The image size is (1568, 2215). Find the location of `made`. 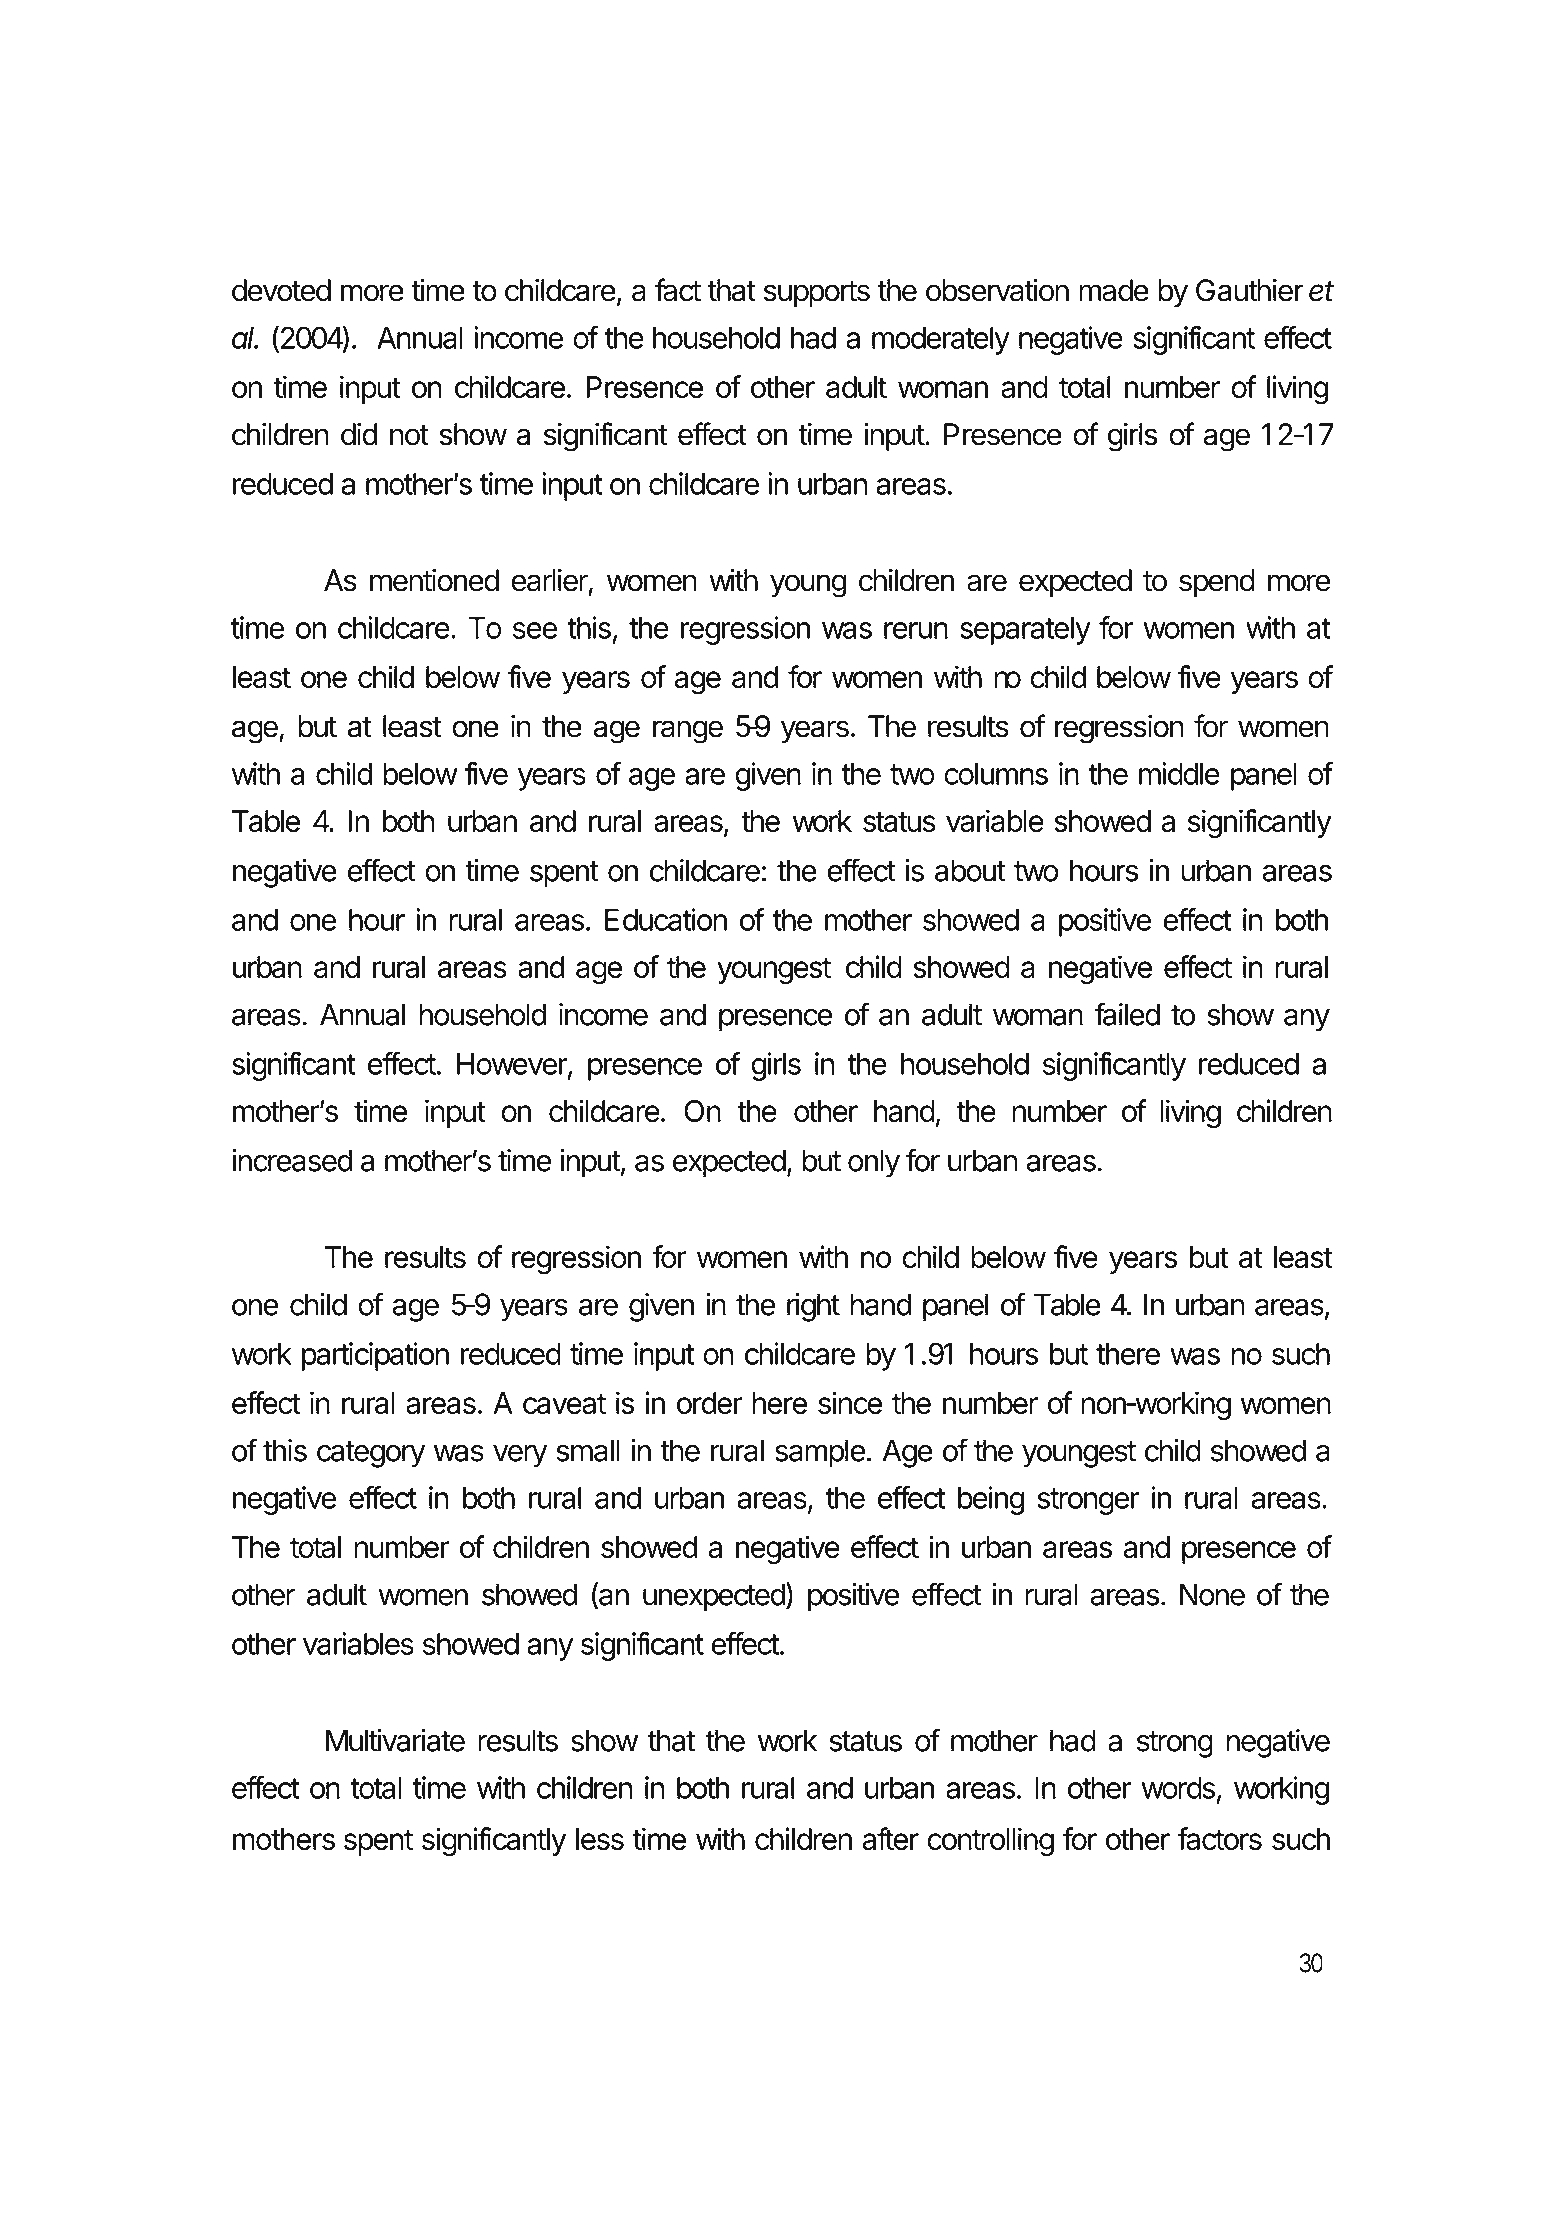

made is located at coordinates (1114, 290).
